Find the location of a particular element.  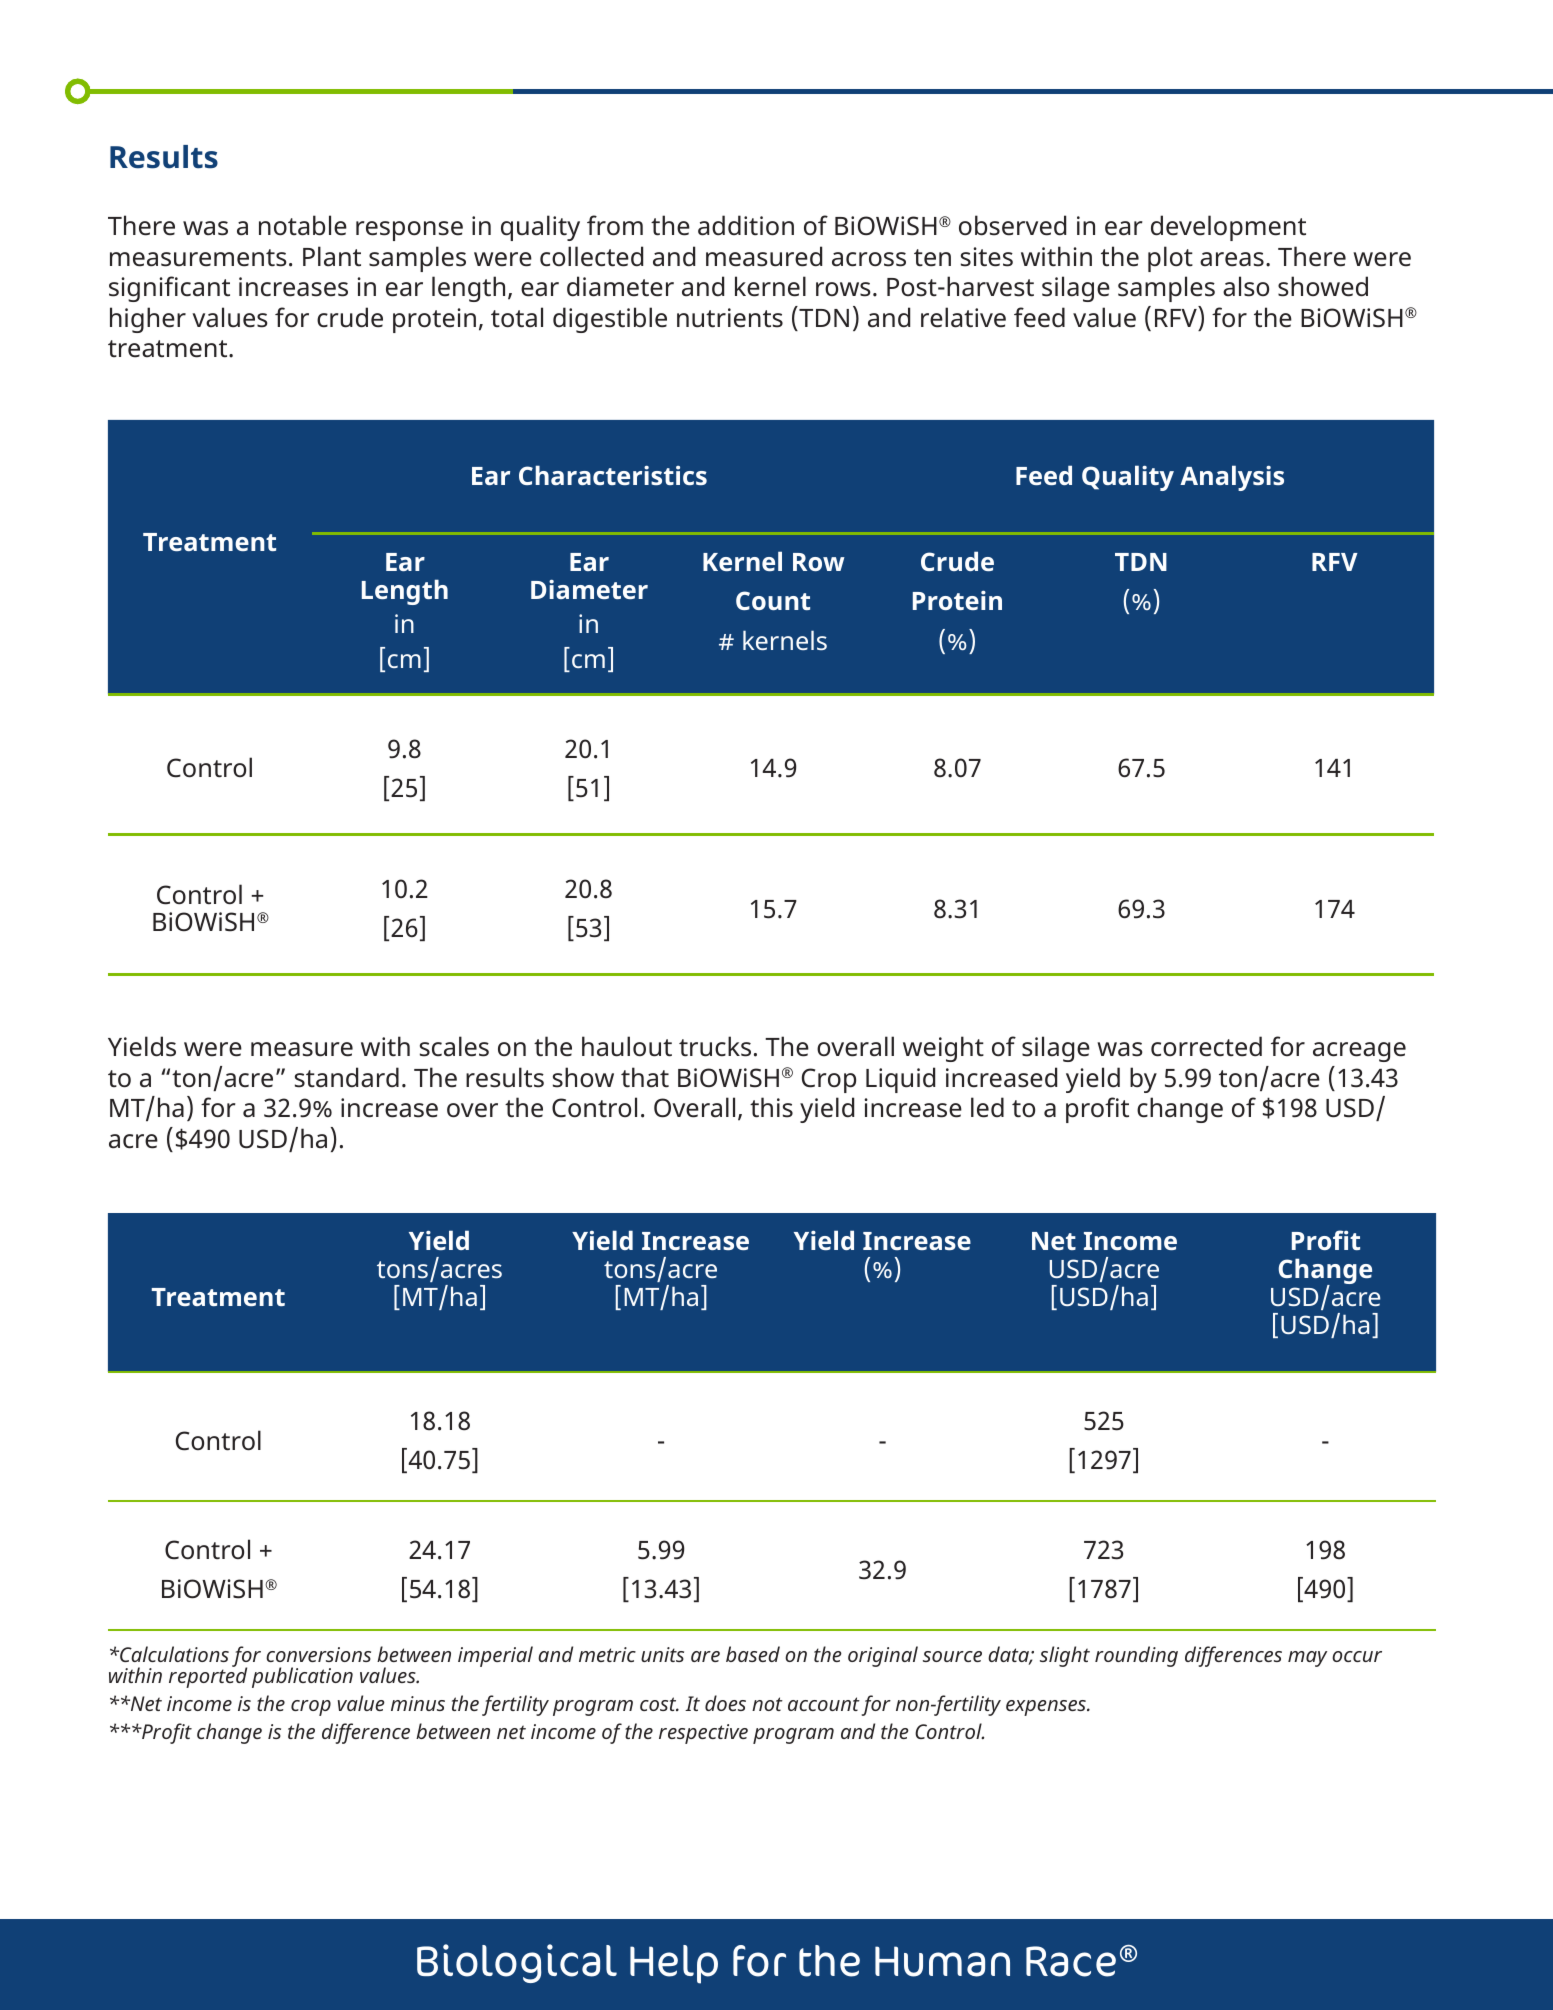

Biological is located at coordinates (517, 1963).
